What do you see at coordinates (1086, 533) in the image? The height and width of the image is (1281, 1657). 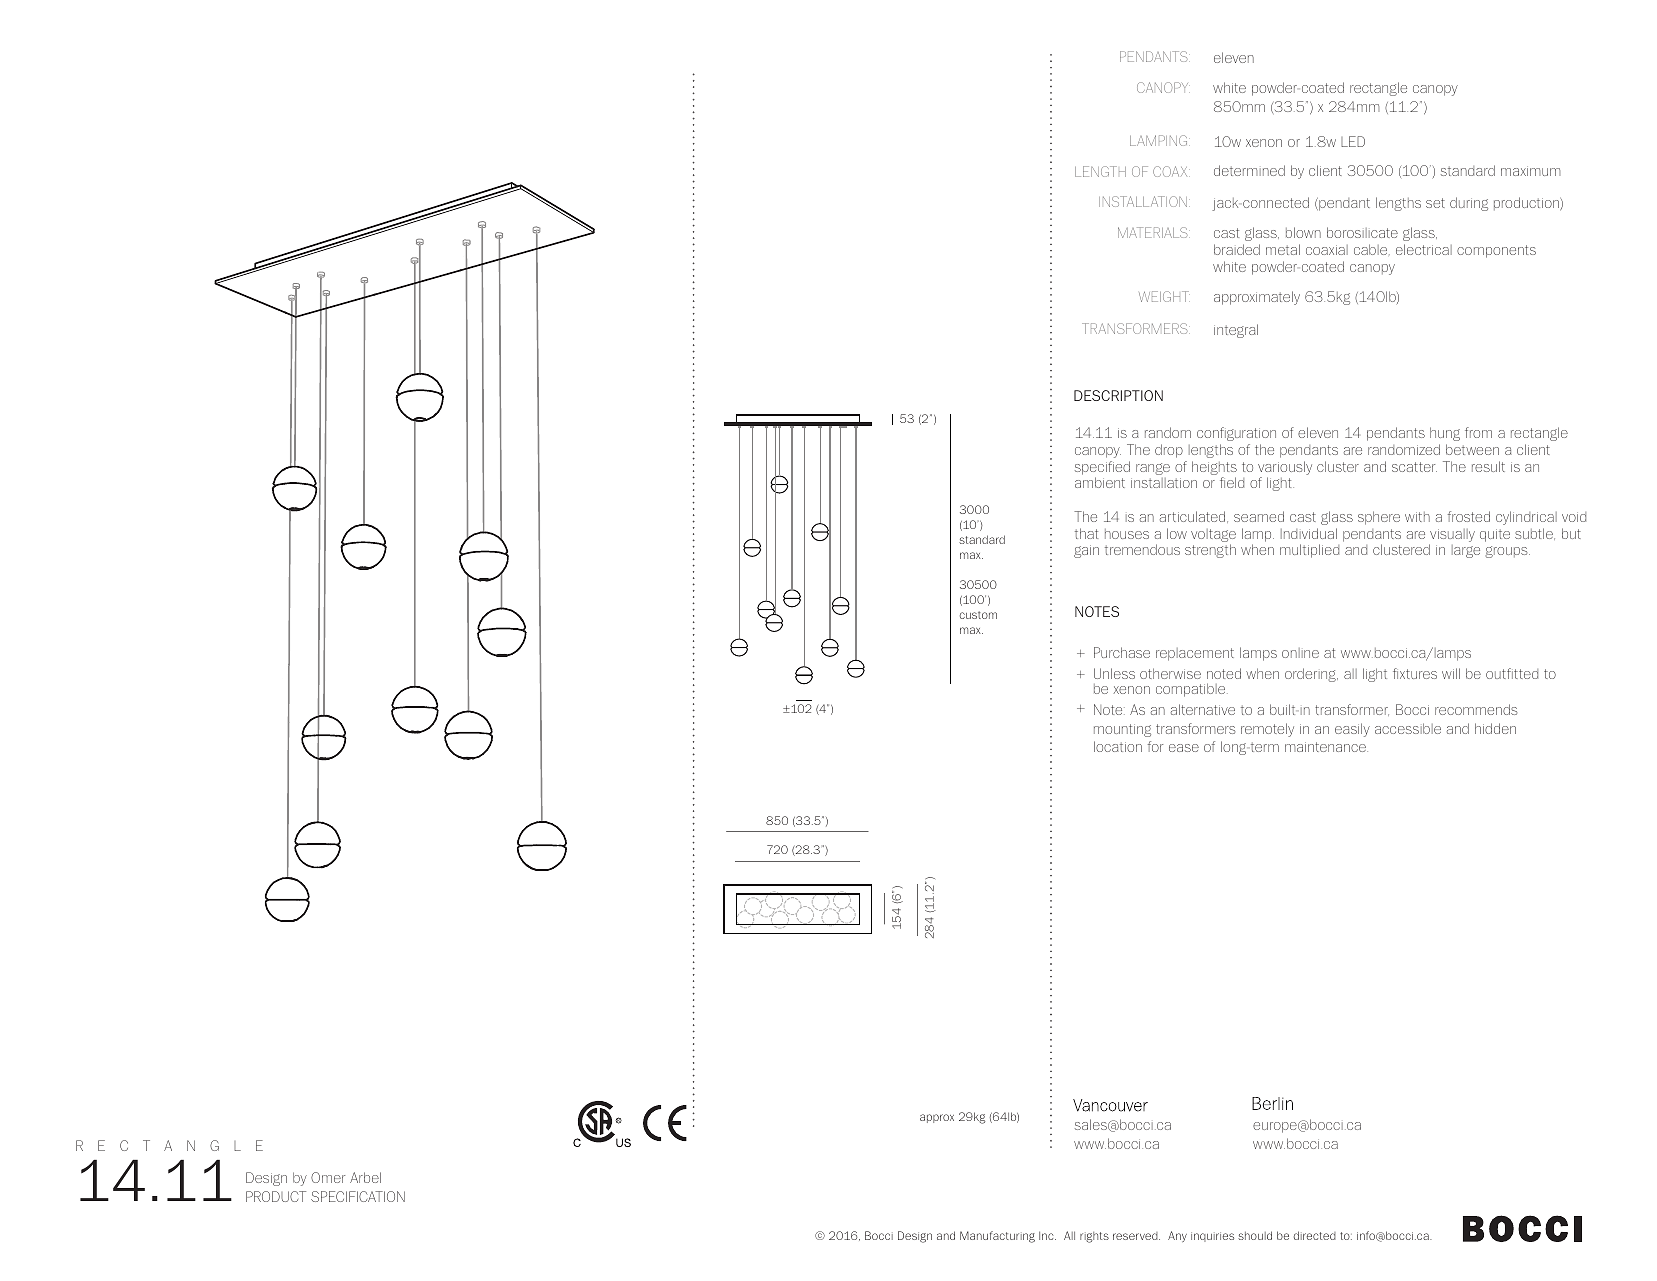 I see `that` at bounding box center [1086, 533].
